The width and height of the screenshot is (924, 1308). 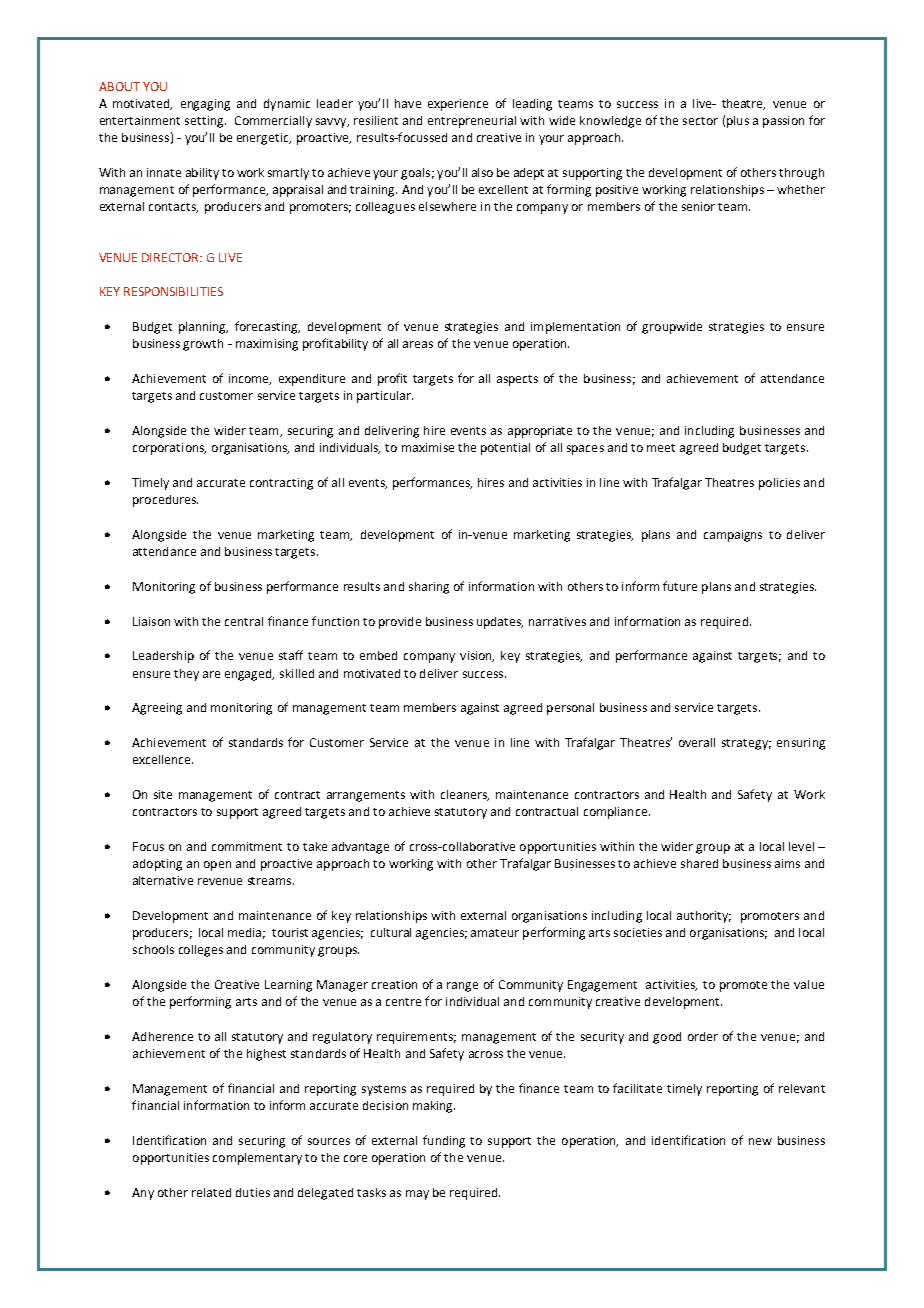 What do you see at coordinates (680, 586) in the screenshot?
I see `future` at bounding box center [680, 586].
